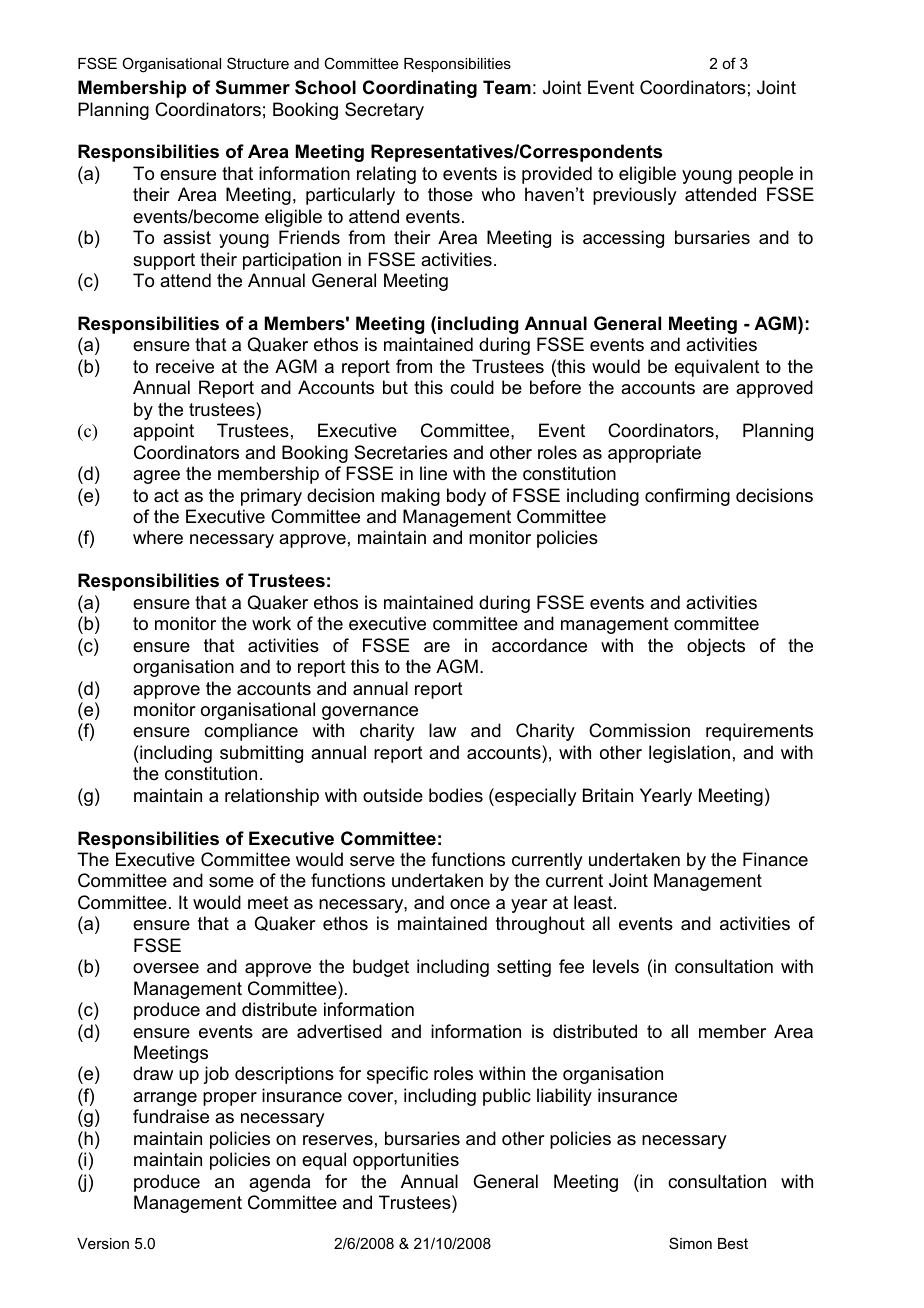 The height and width of the screenshot is (1308, 924). What do you see at coordinates (690, 1243) in the screenshot?
I see `Simon` at bounding box center [690, 1243].
